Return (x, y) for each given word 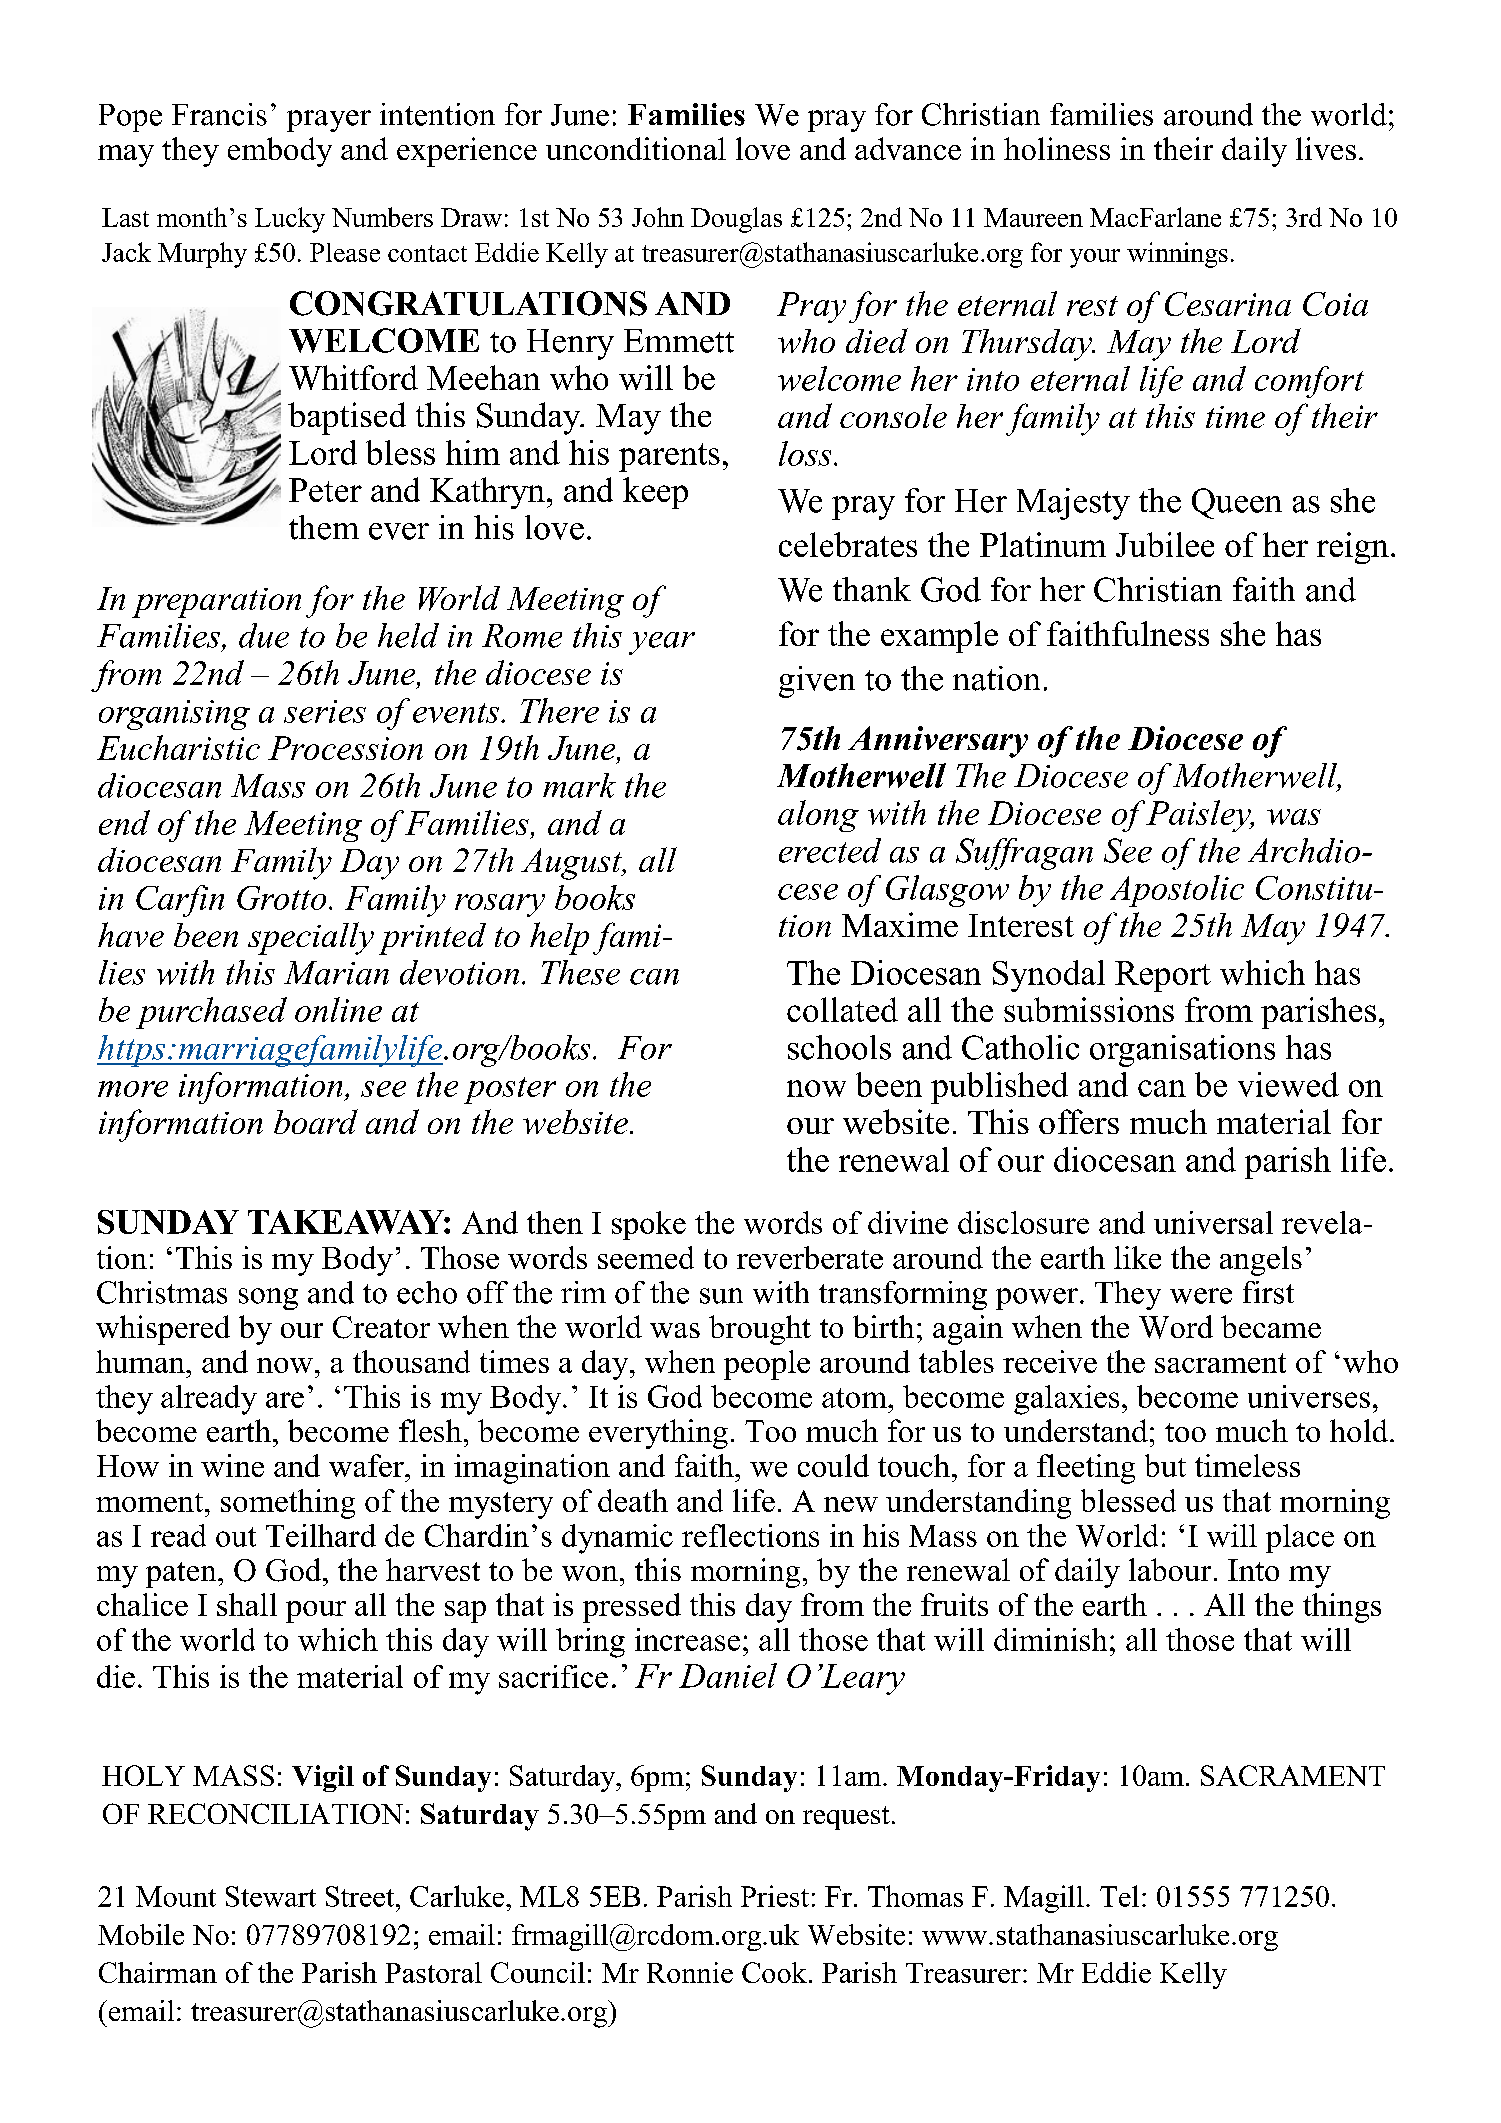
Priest (775, 1896)
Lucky (290, 220)
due (264, 635)
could (833, 1465)
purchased (211, 1013)
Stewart (271, 1896)
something (288, 1504)
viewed (1288, 1084)
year (662, 643)
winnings (1177, 255)
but (1165, 1465)
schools (839, 1047)
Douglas (736, 220)
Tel (1119, 1896)
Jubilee (1165, 544)
